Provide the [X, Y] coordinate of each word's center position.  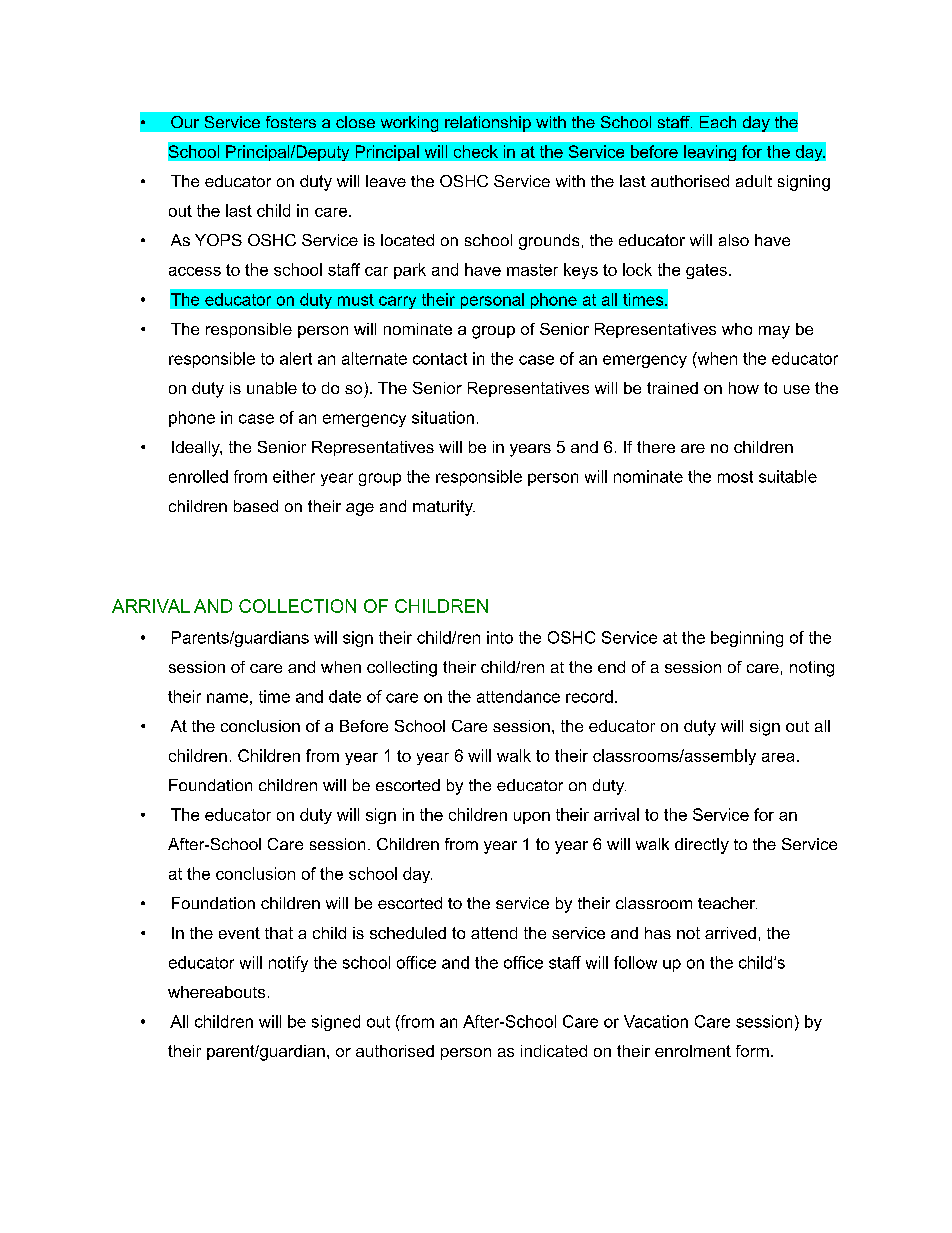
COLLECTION [297, 606]
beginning [747, 639]
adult [754, 181]
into [500, 637]
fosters [291, 122]
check [476, 151]
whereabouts [216, 992]
